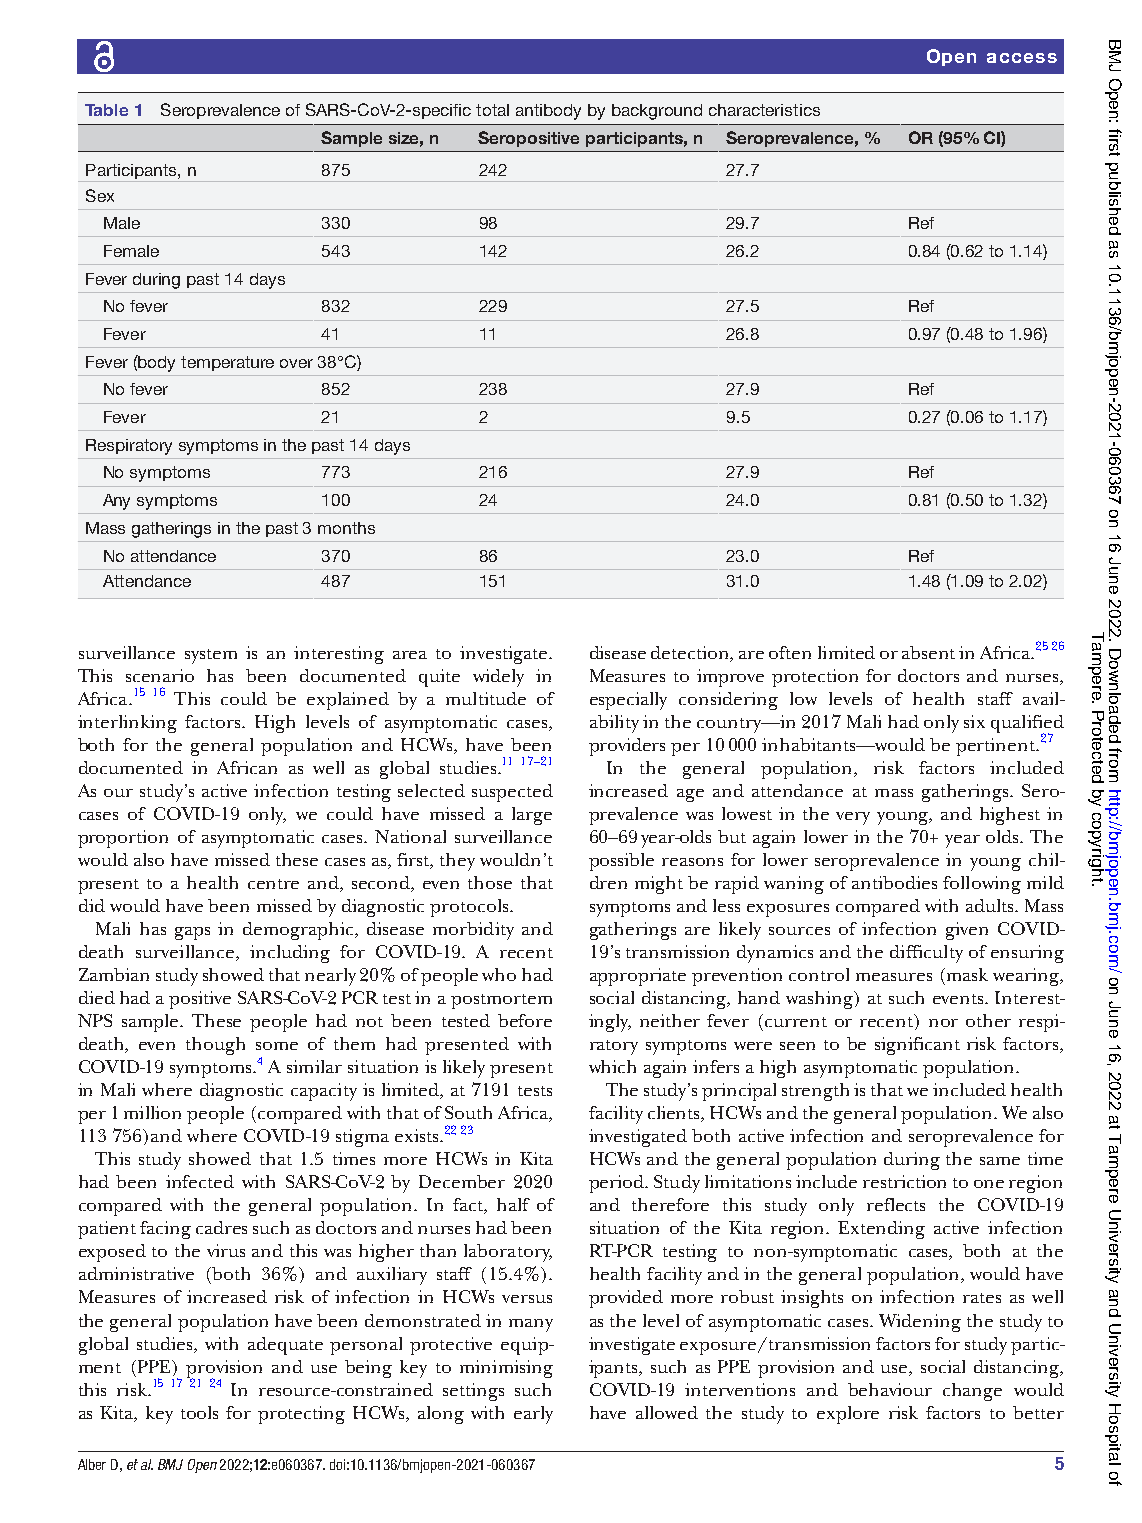 The width and height of the screenshot is (1142, 1523). What do you see at coordinates (127, 724) in the screenshot?
I see `interlinking` at bounding box center [127, 724].
